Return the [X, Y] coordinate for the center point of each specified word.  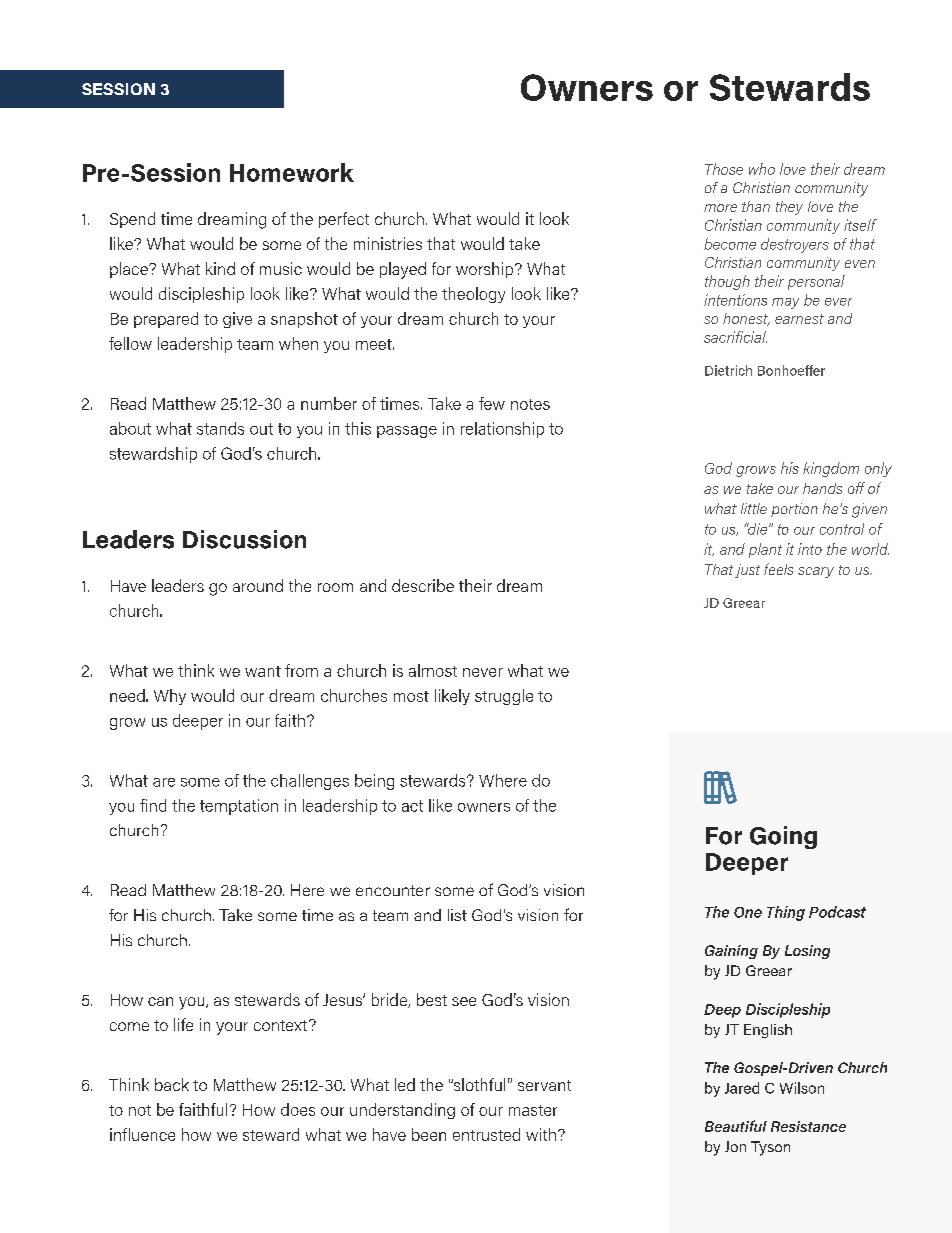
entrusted [486, 1134]
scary [816, 572]
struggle [504, 697]
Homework [292, 172]
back [172, 1084]
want [263, 671]
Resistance [808, 1126]
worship [486, 270]
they [789, 208]
